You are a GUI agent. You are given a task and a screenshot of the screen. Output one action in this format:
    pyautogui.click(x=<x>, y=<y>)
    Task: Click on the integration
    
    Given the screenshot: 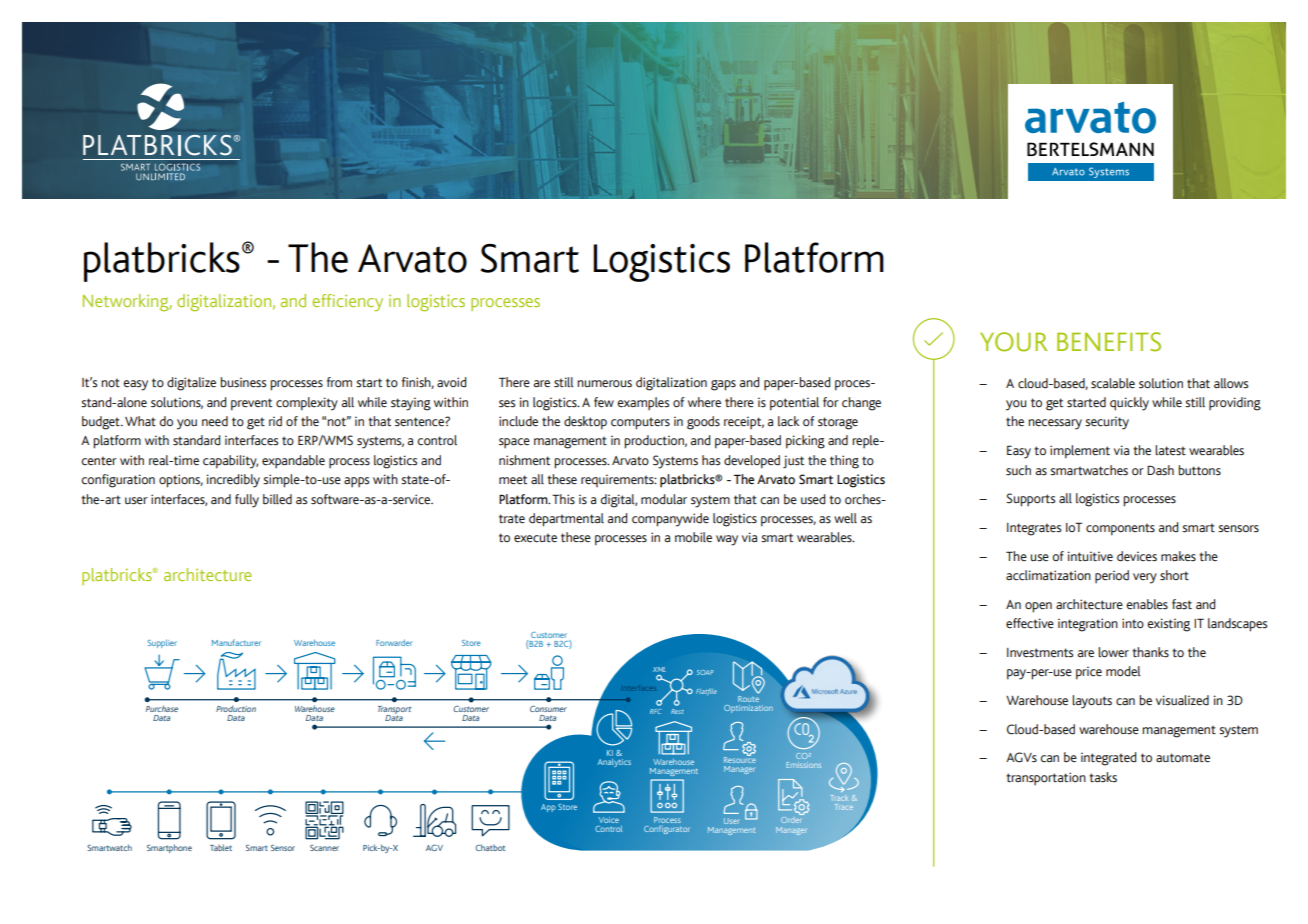 What is the action you would take?
    pyautogui.click(x=1088, y=625)
